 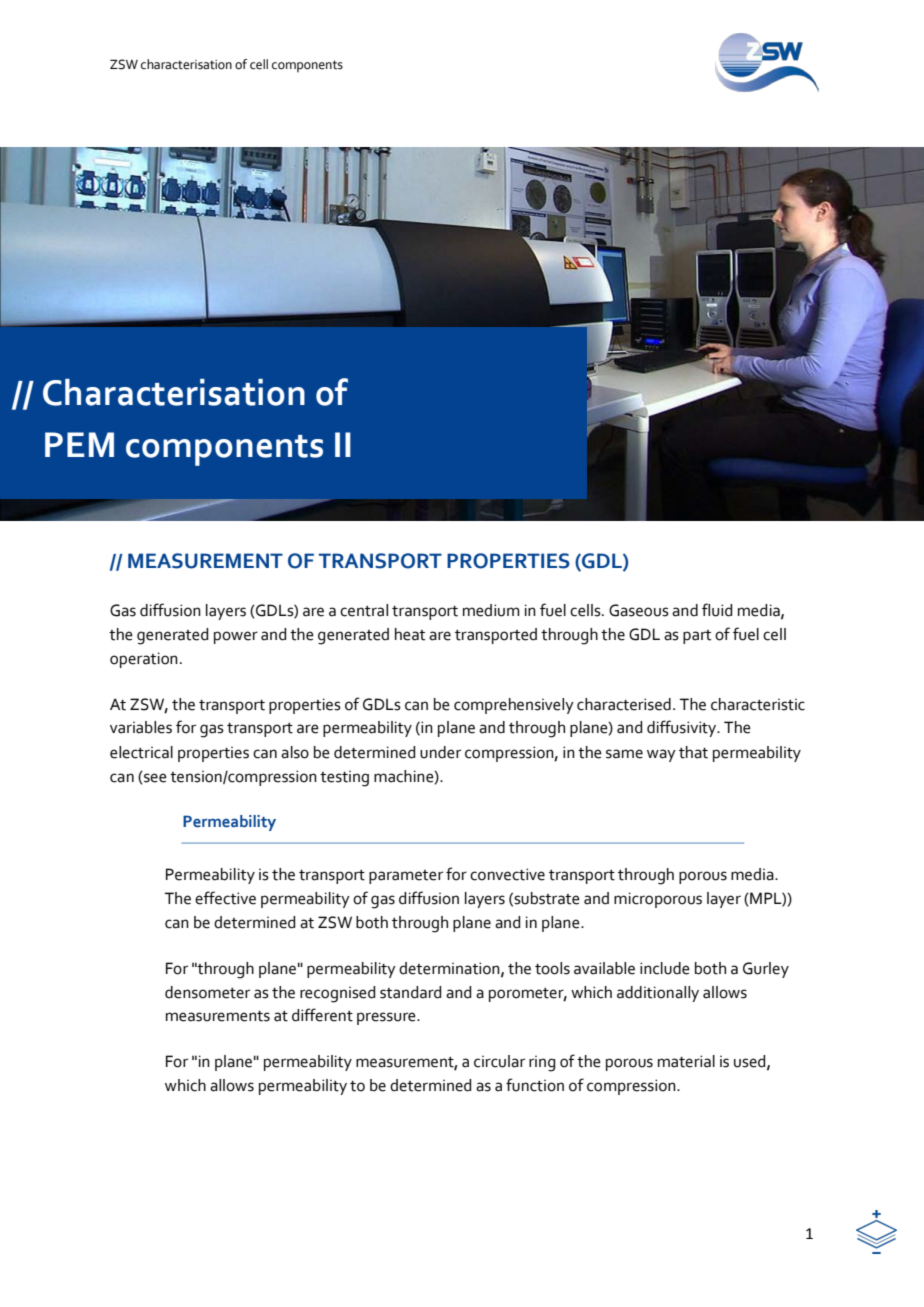 What do you see at coordinates (322, 1015) in the screenshot?
I see `different` at bounding box center [322, 1015].
